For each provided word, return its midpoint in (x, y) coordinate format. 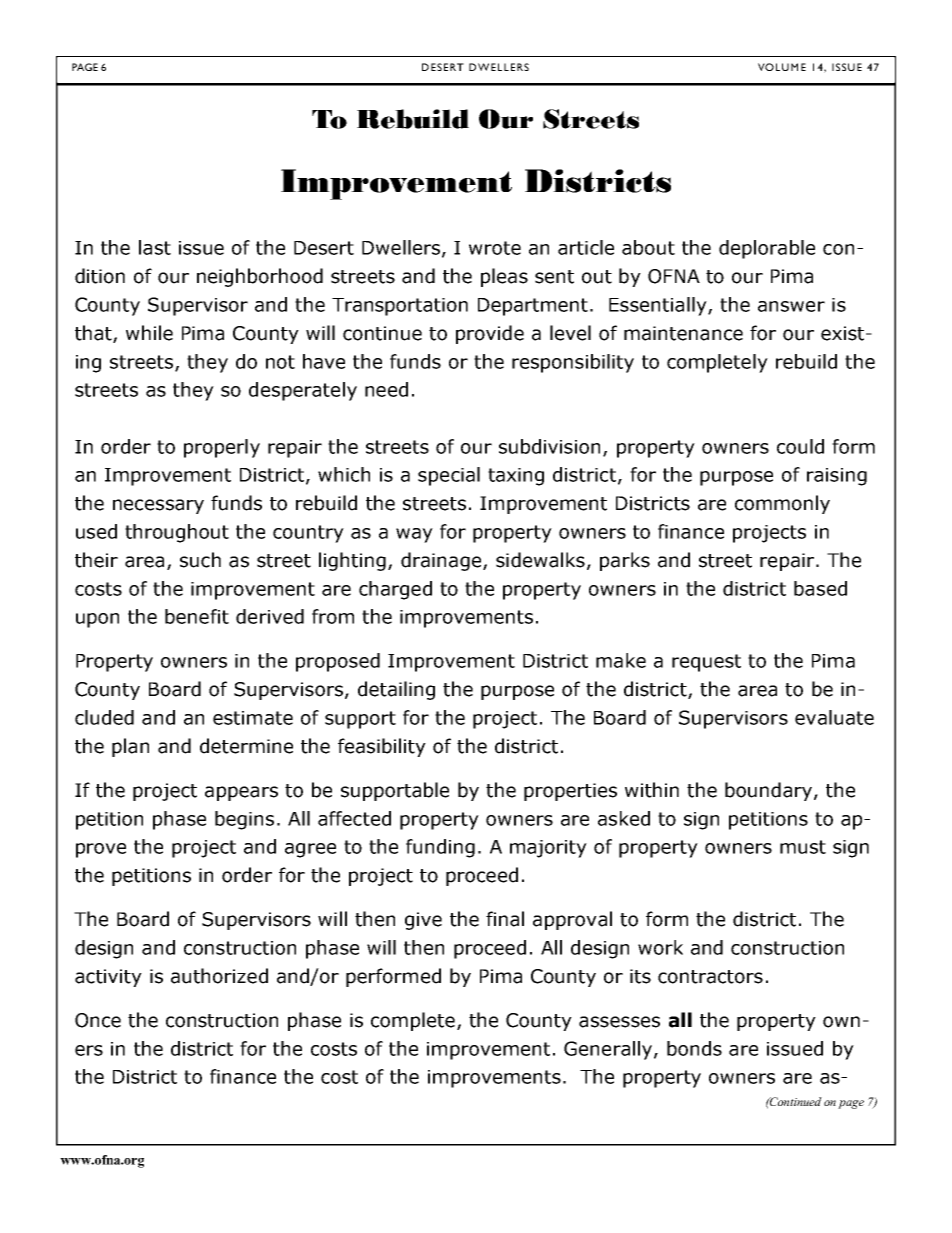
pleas (504, 277)
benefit (197, 616)
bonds (694, 1048)
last (155, 247)
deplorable (767, 249)
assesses (619, 1022)
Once (98, 1020)
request (706, 663)
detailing (396, 690)
